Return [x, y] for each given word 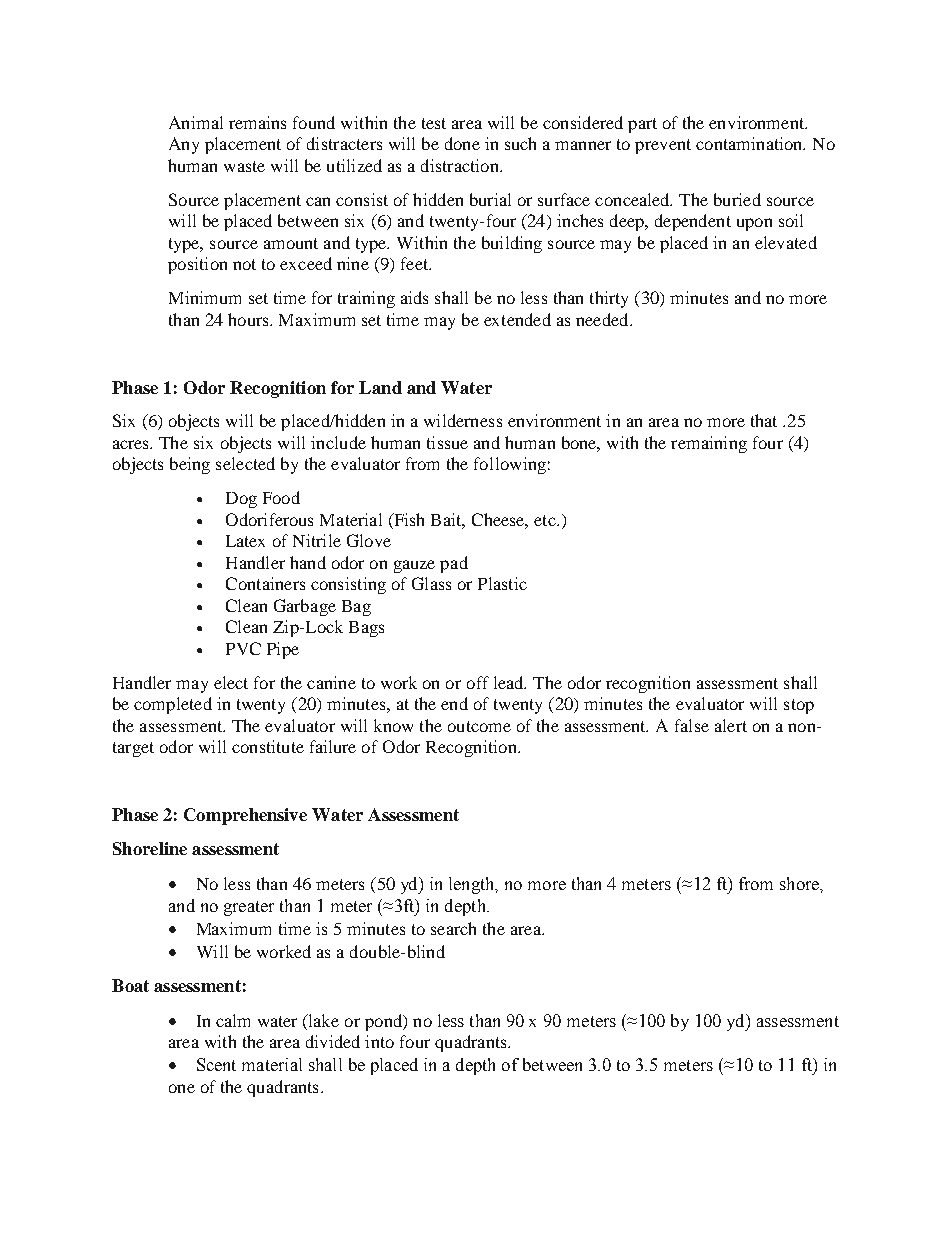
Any [184, 145]
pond [385, 1022]
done [462, 143]
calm [233, 1020]
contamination [750, 143]
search [453, 928]
